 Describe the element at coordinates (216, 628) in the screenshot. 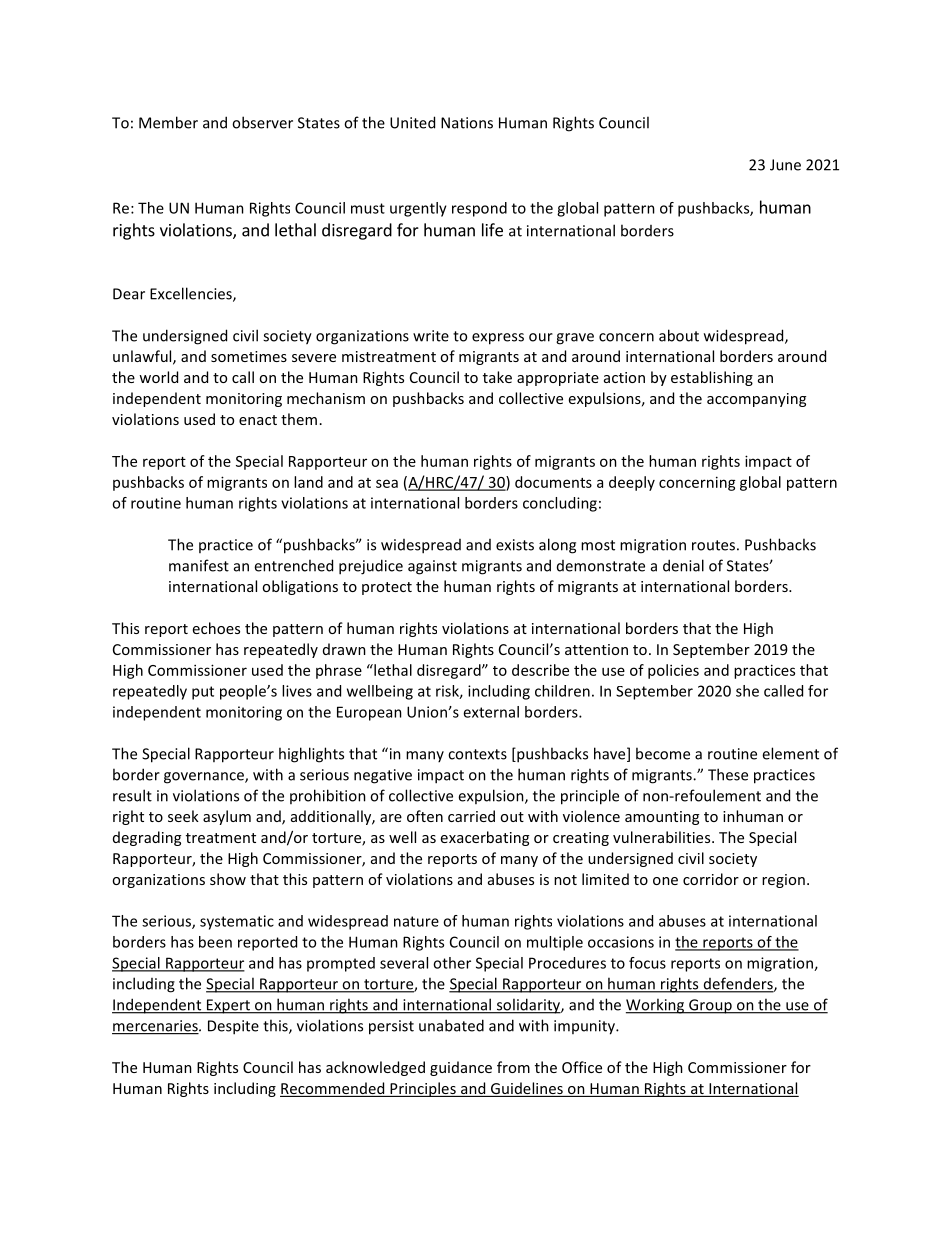

I see `echoes` at that location.
